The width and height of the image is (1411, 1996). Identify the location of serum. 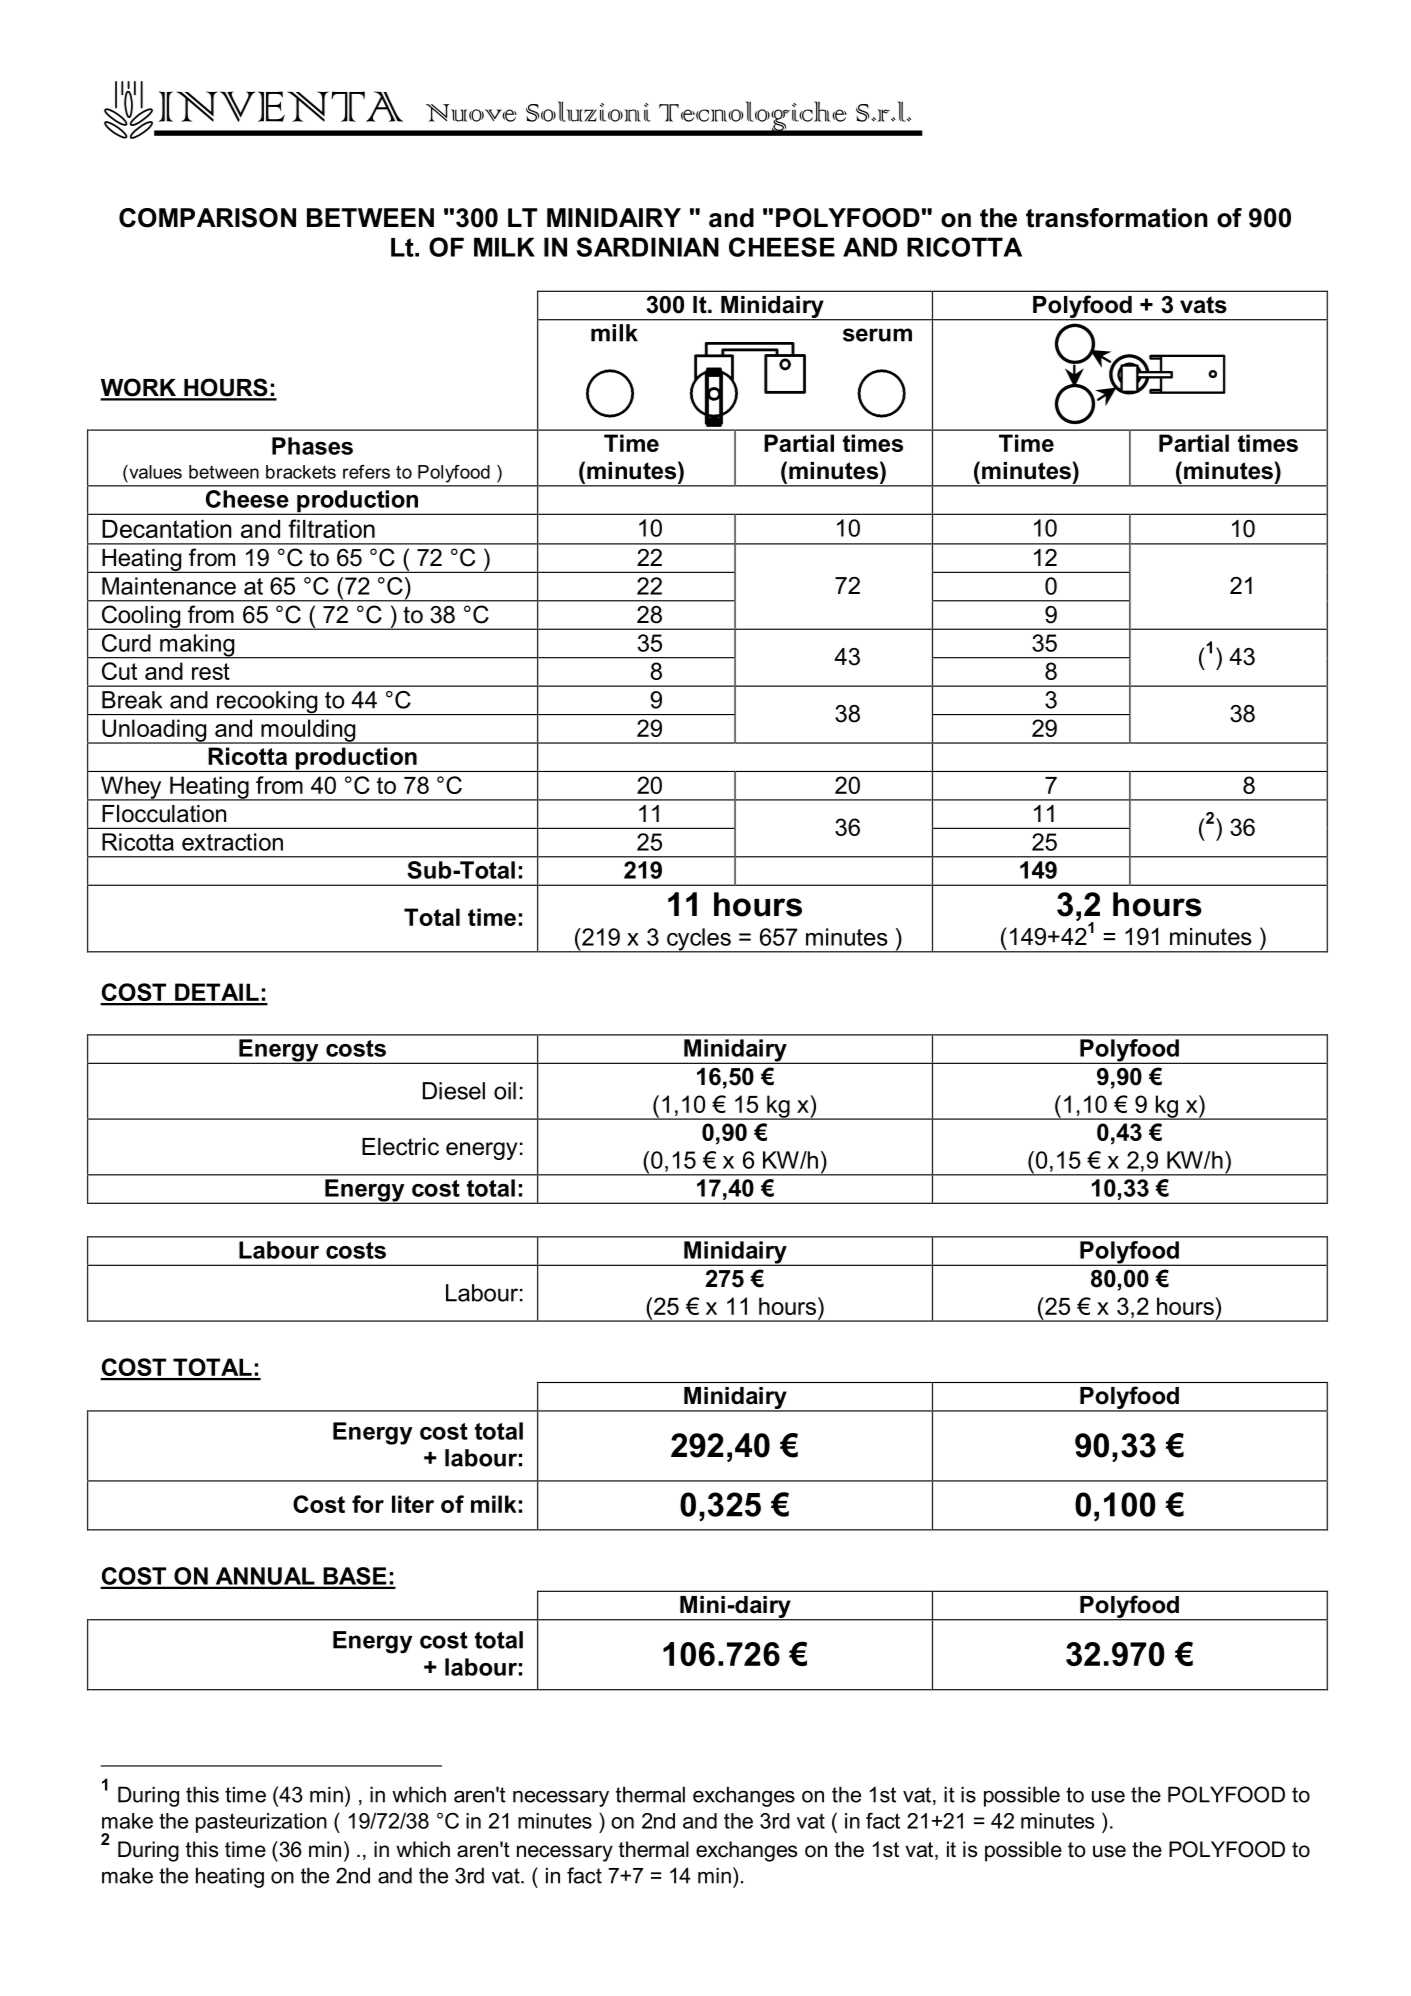
(877, 335).
